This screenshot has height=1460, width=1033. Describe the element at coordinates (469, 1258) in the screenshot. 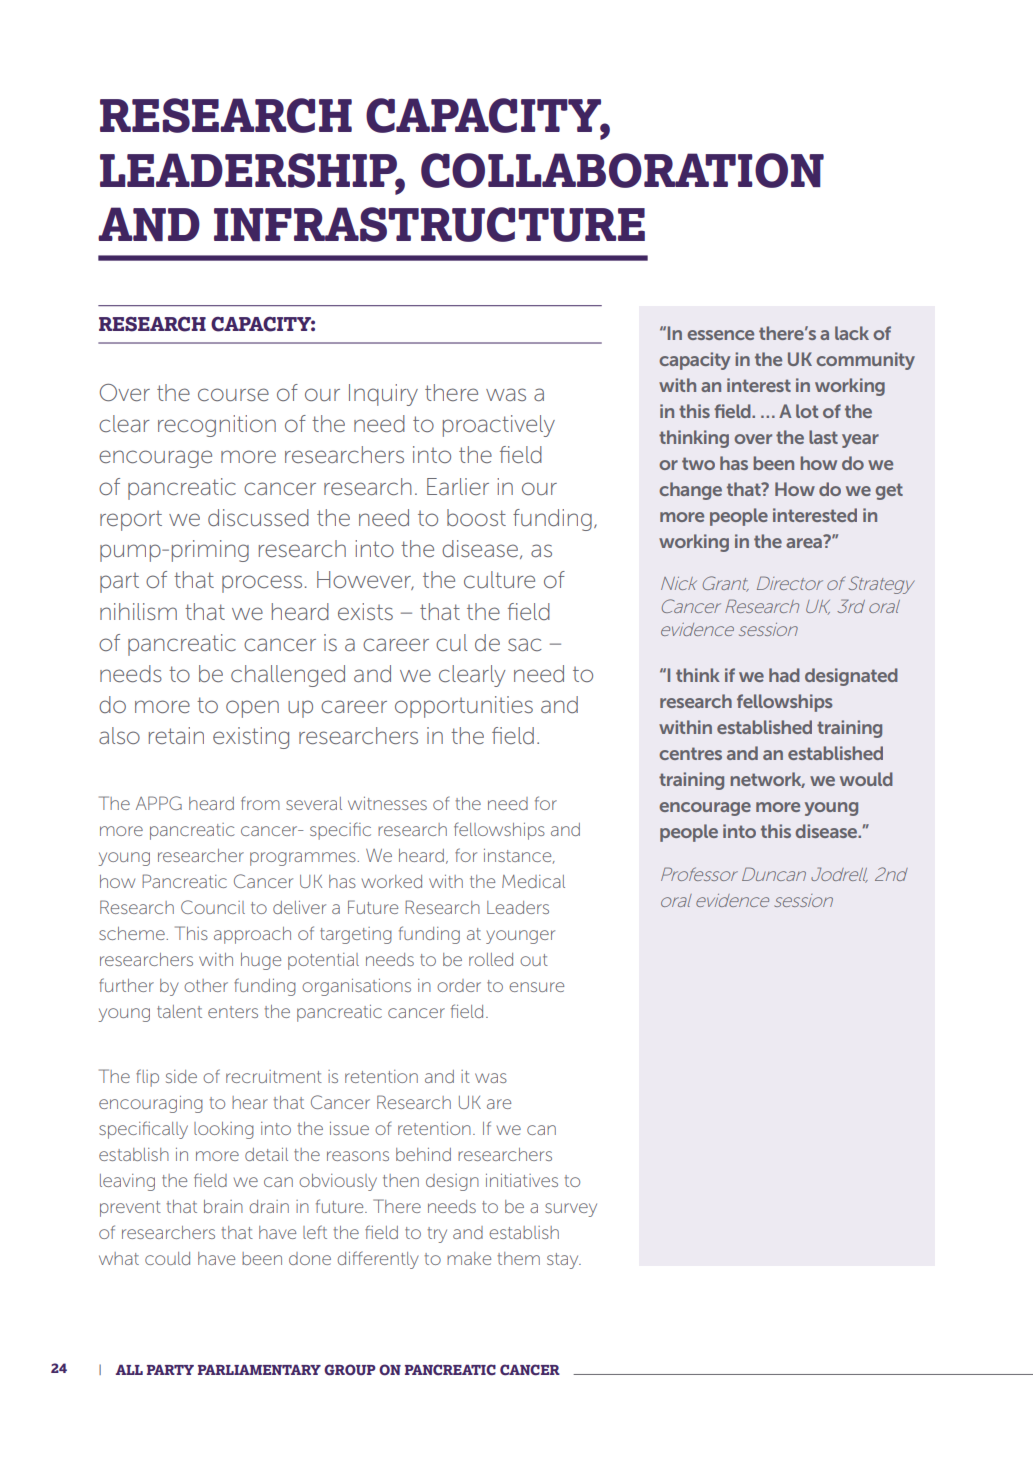

I see `make` at that location.
